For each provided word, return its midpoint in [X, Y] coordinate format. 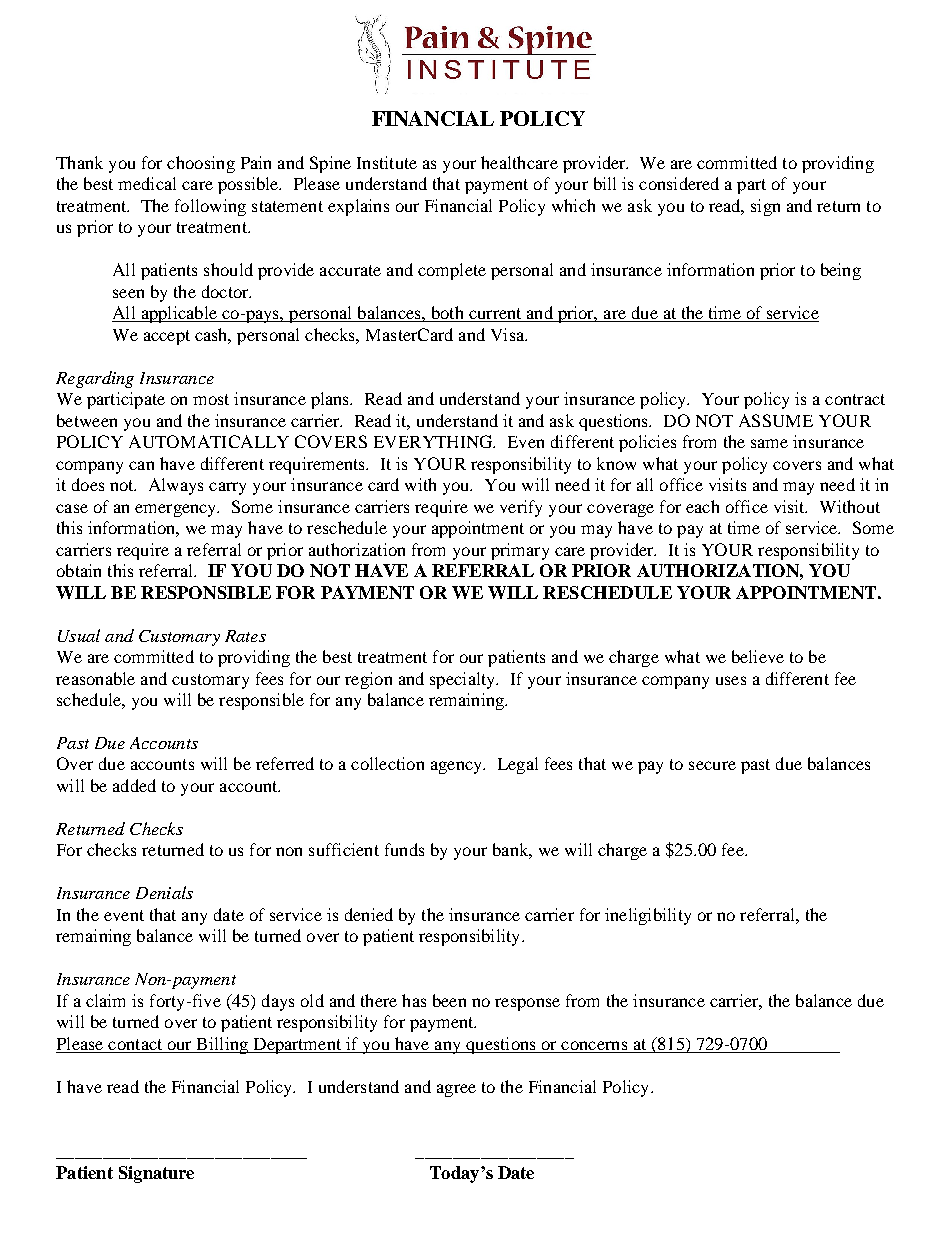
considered [679, 183]
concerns [594, 1045]
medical [147, 183]
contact [135, 1044]
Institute [387, 162]
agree [456, 1090]
